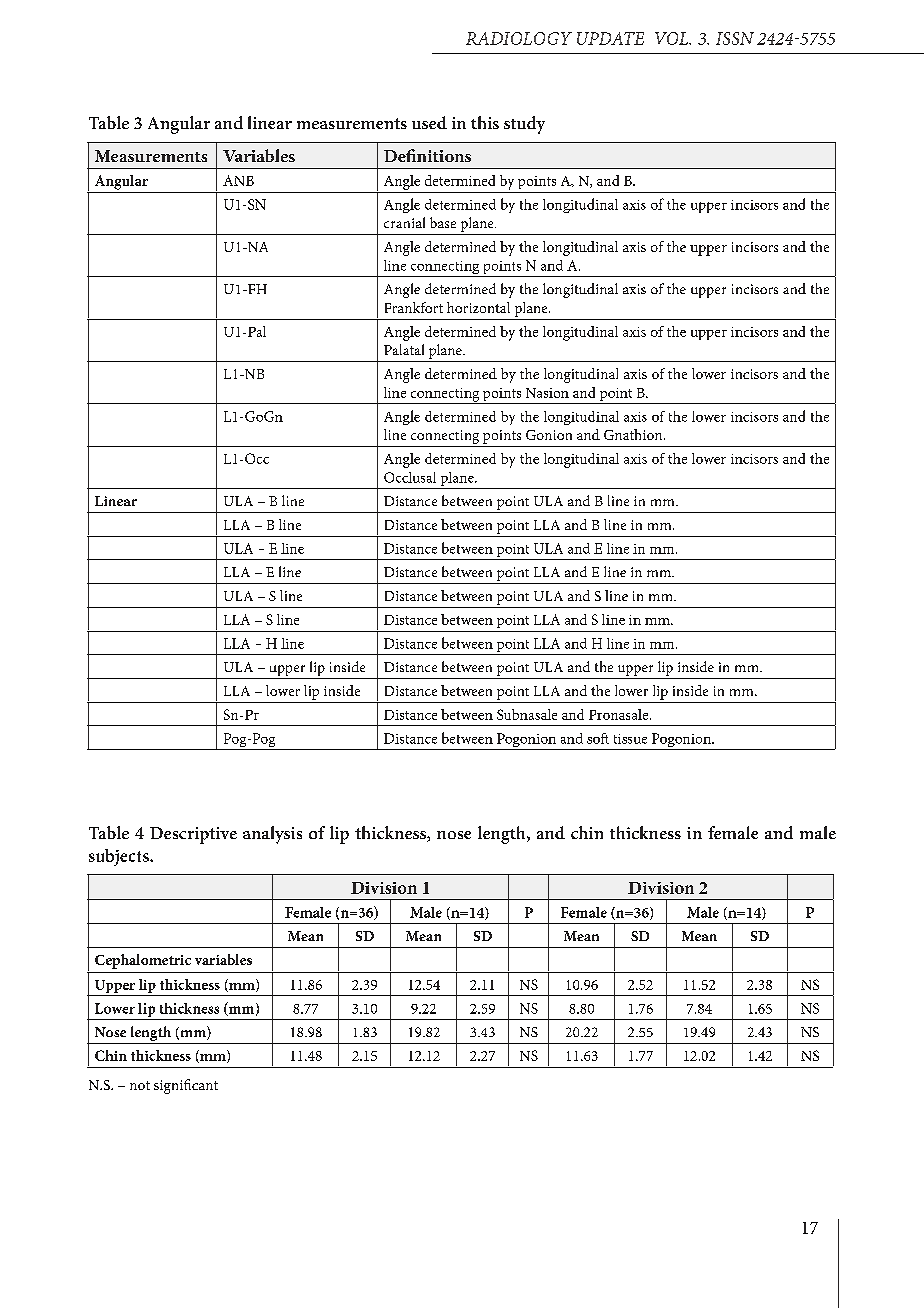 The height and width of the page is (1308, 924). Describe the element at coordinates (485, 122) in the page. I see `this` at that location.
